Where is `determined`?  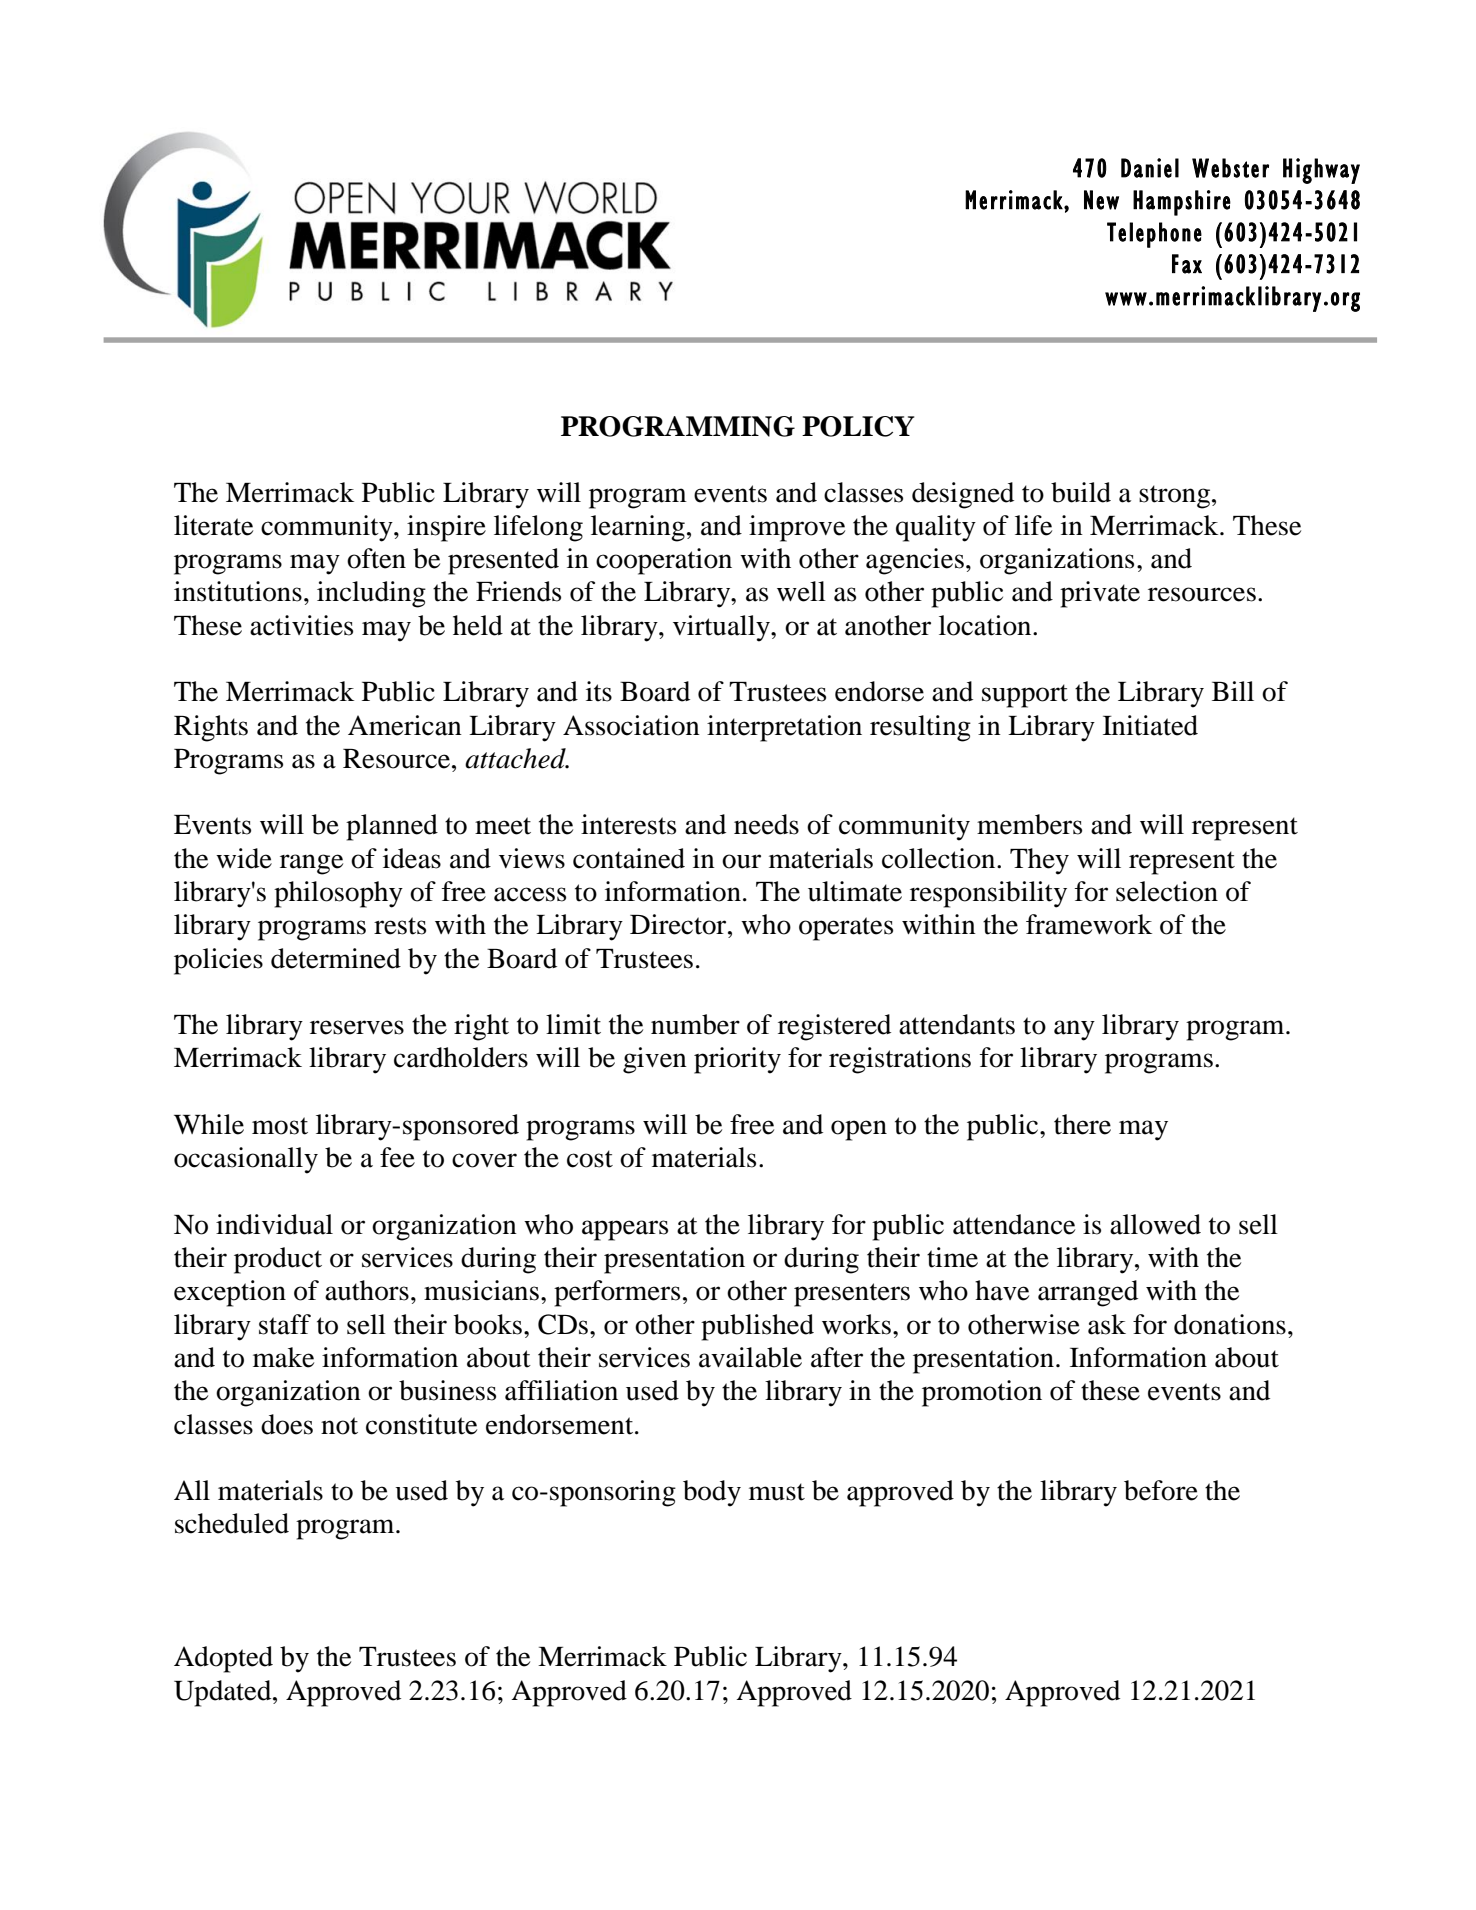
determined is located at coordinates (336, 958).
